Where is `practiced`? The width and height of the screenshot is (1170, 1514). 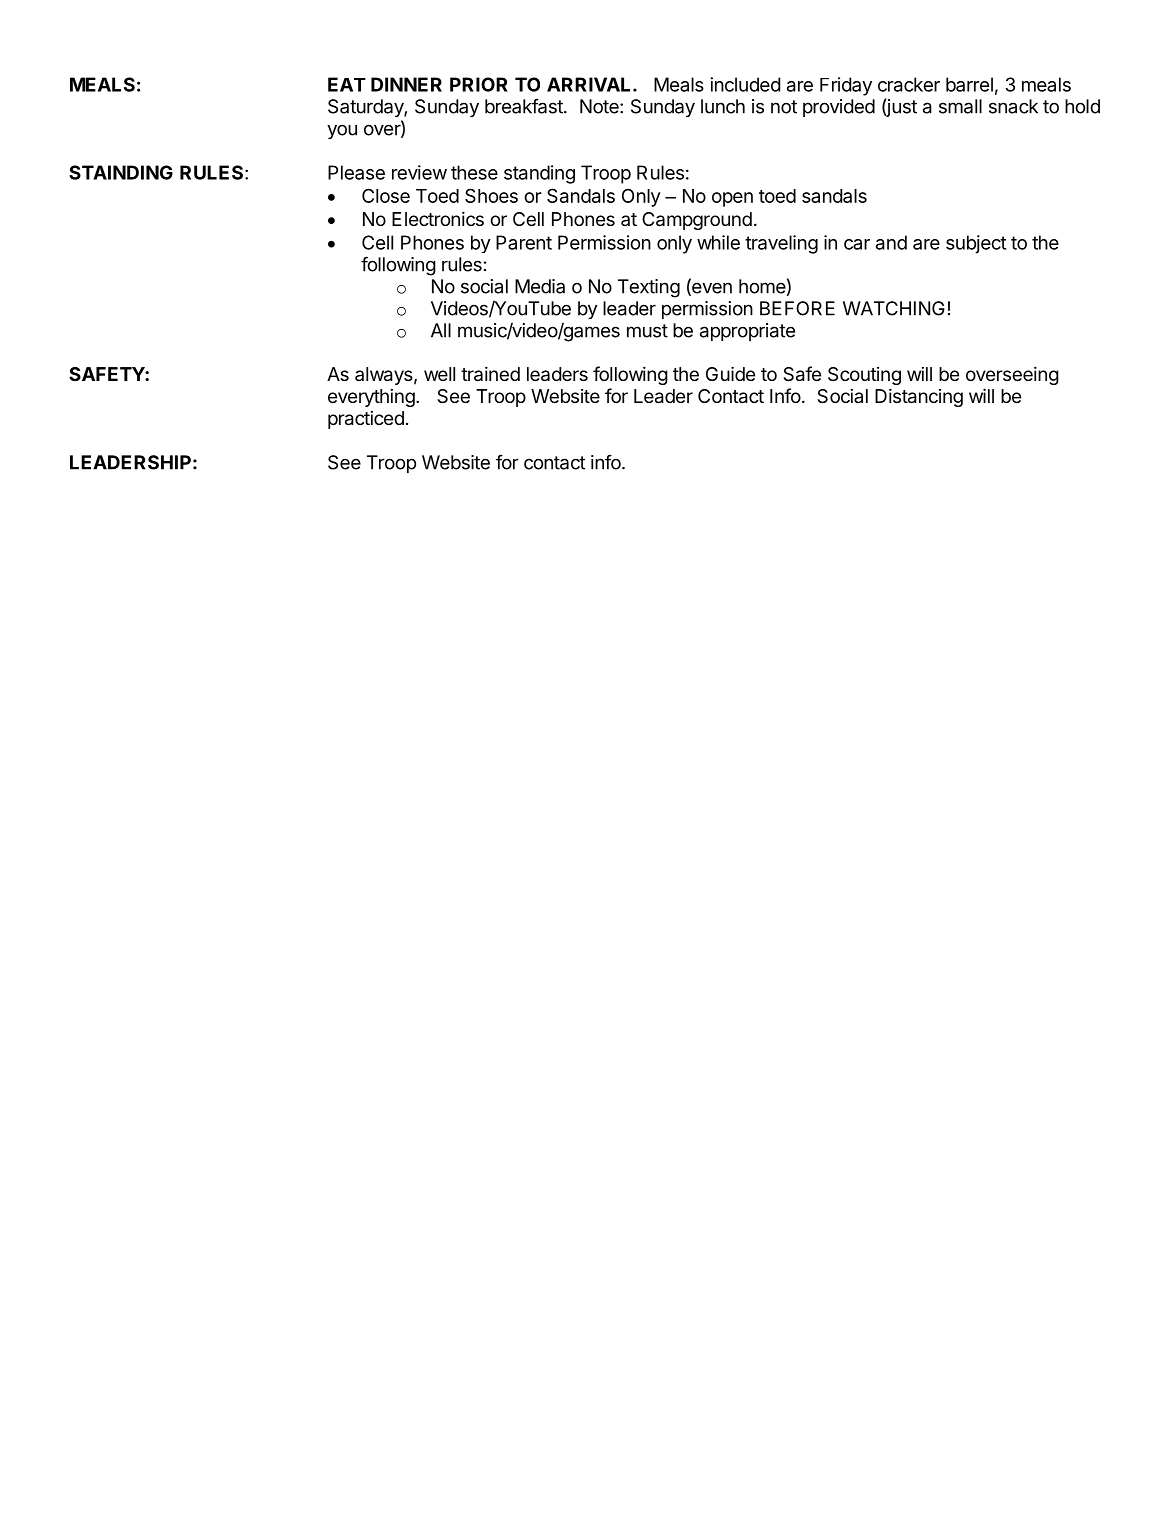 practiced is located at coordinates (366, 420).
